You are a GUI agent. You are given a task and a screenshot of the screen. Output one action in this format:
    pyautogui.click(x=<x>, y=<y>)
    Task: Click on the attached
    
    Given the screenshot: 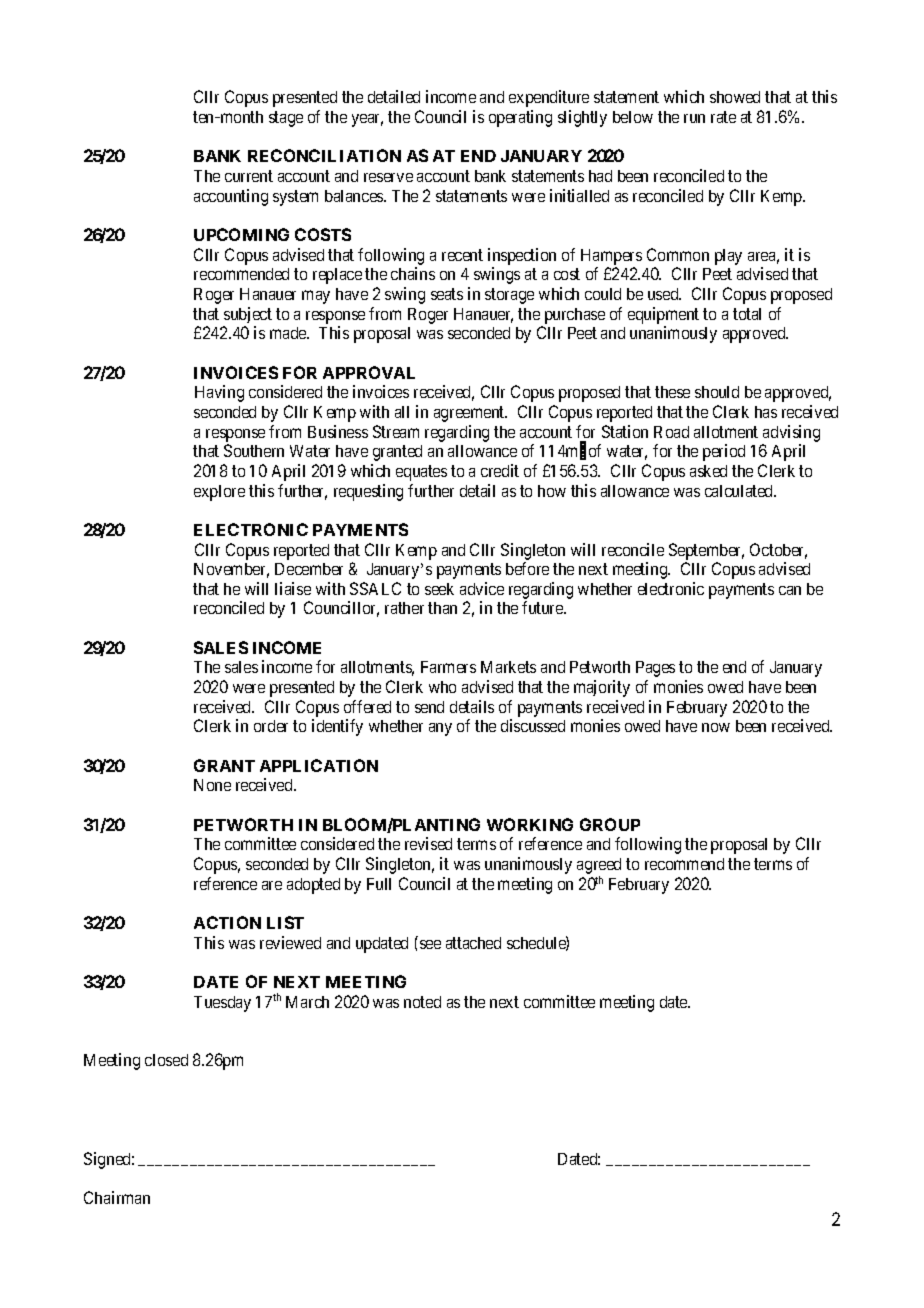 What is the action you would take?
    pyautogui.click(x=473, y=943)
